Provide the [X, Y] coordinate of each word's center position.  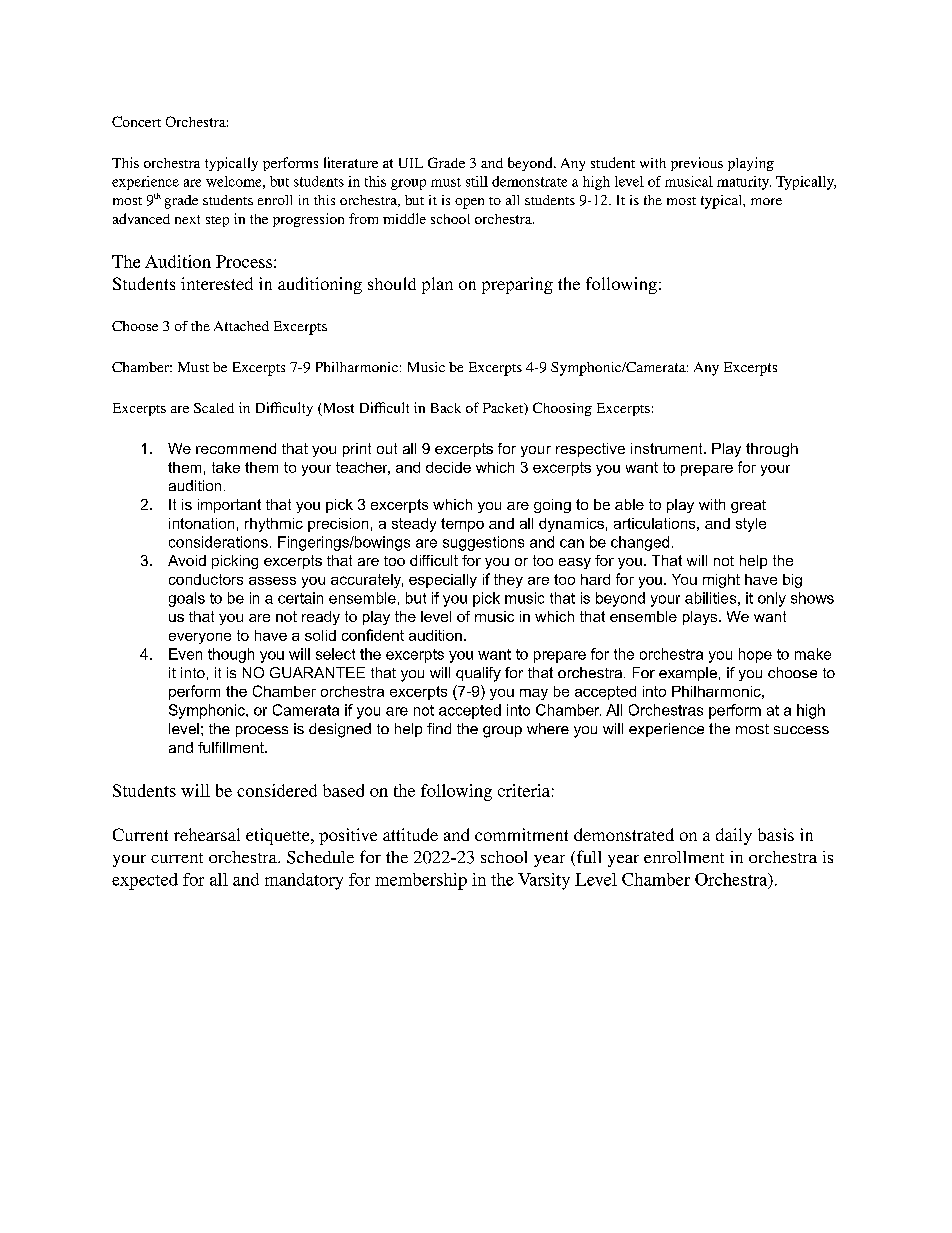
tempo [462, 525]
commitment [521, 834]
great [748, 506]
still [477, 181]
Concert [136, 121]
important [229, 506]
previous [697, 164]
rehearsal [207, 834]
